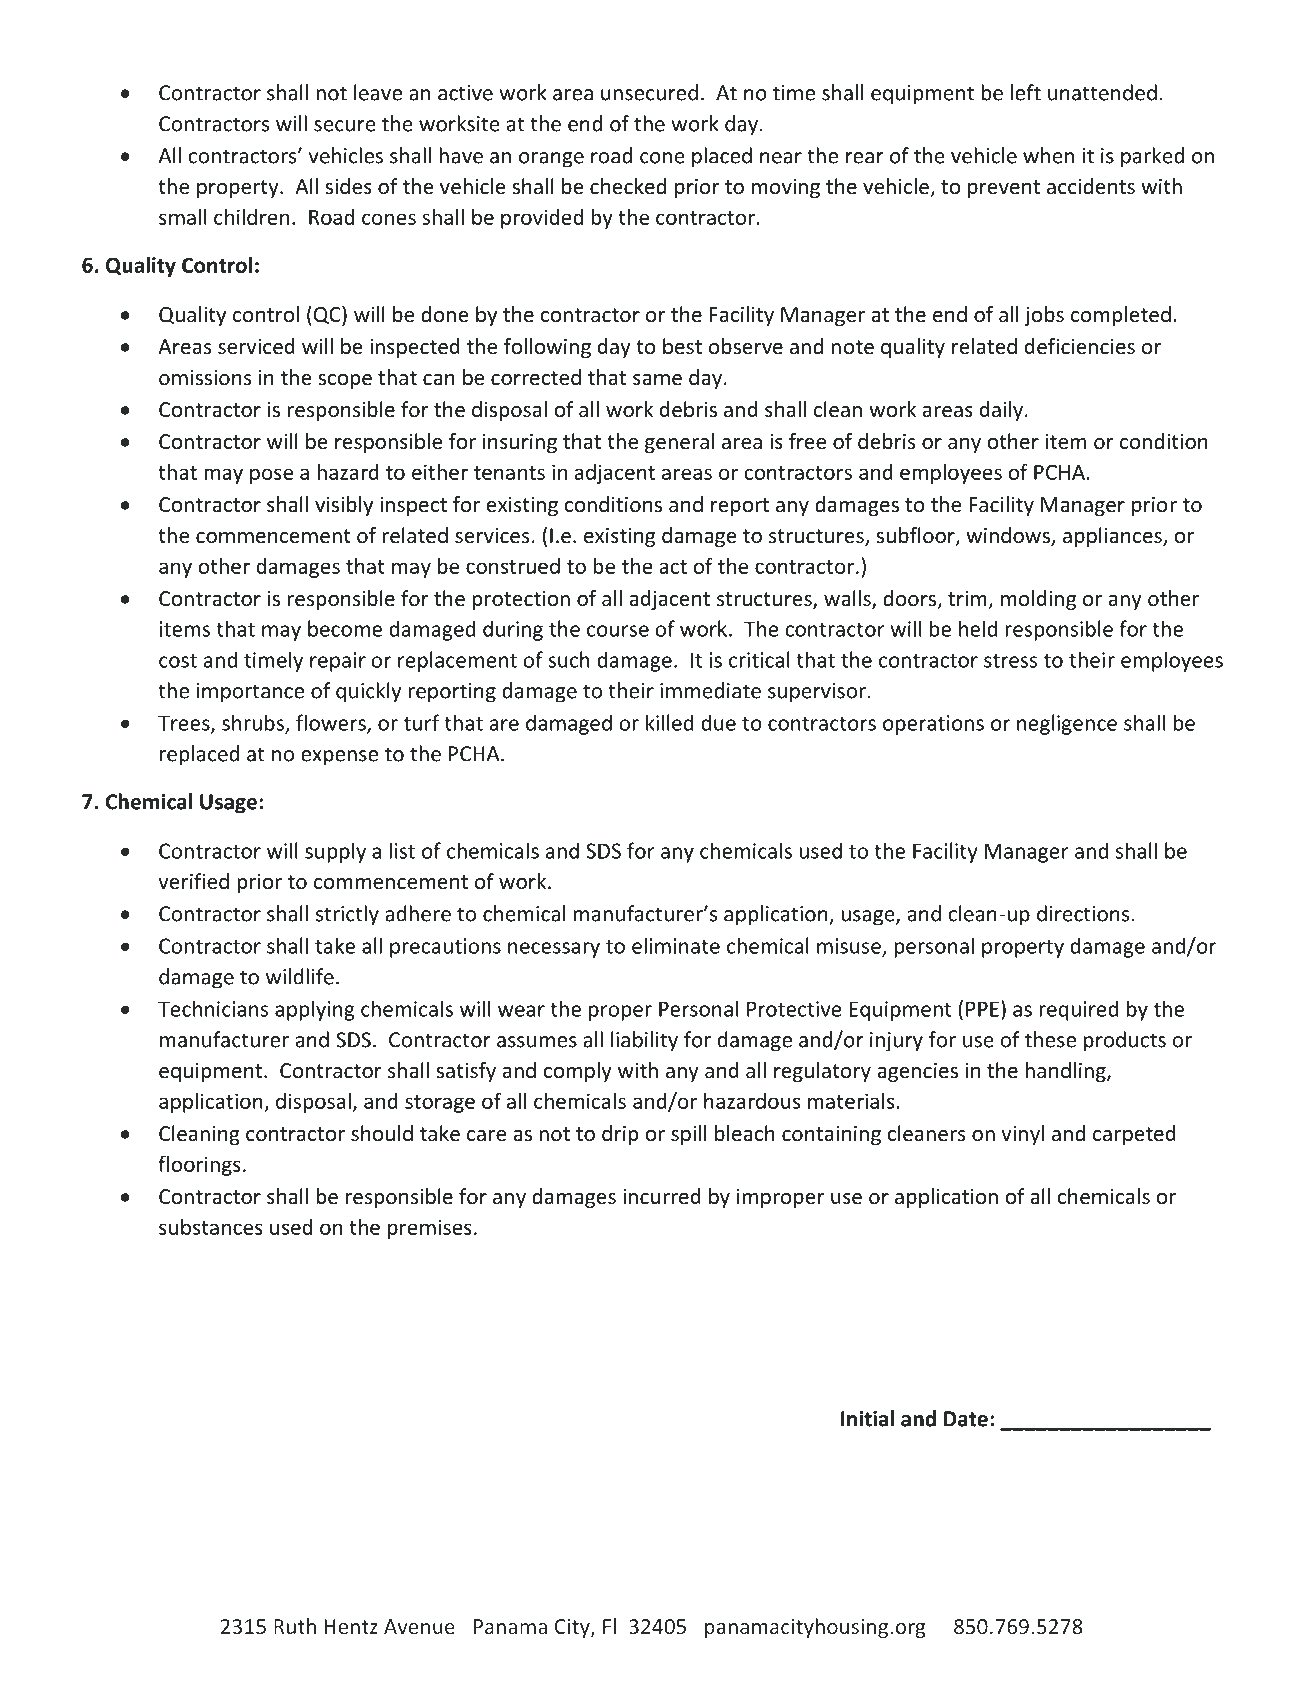  Describe the element at coordinates (1048, 155) in the document. I see `when` at that location.
